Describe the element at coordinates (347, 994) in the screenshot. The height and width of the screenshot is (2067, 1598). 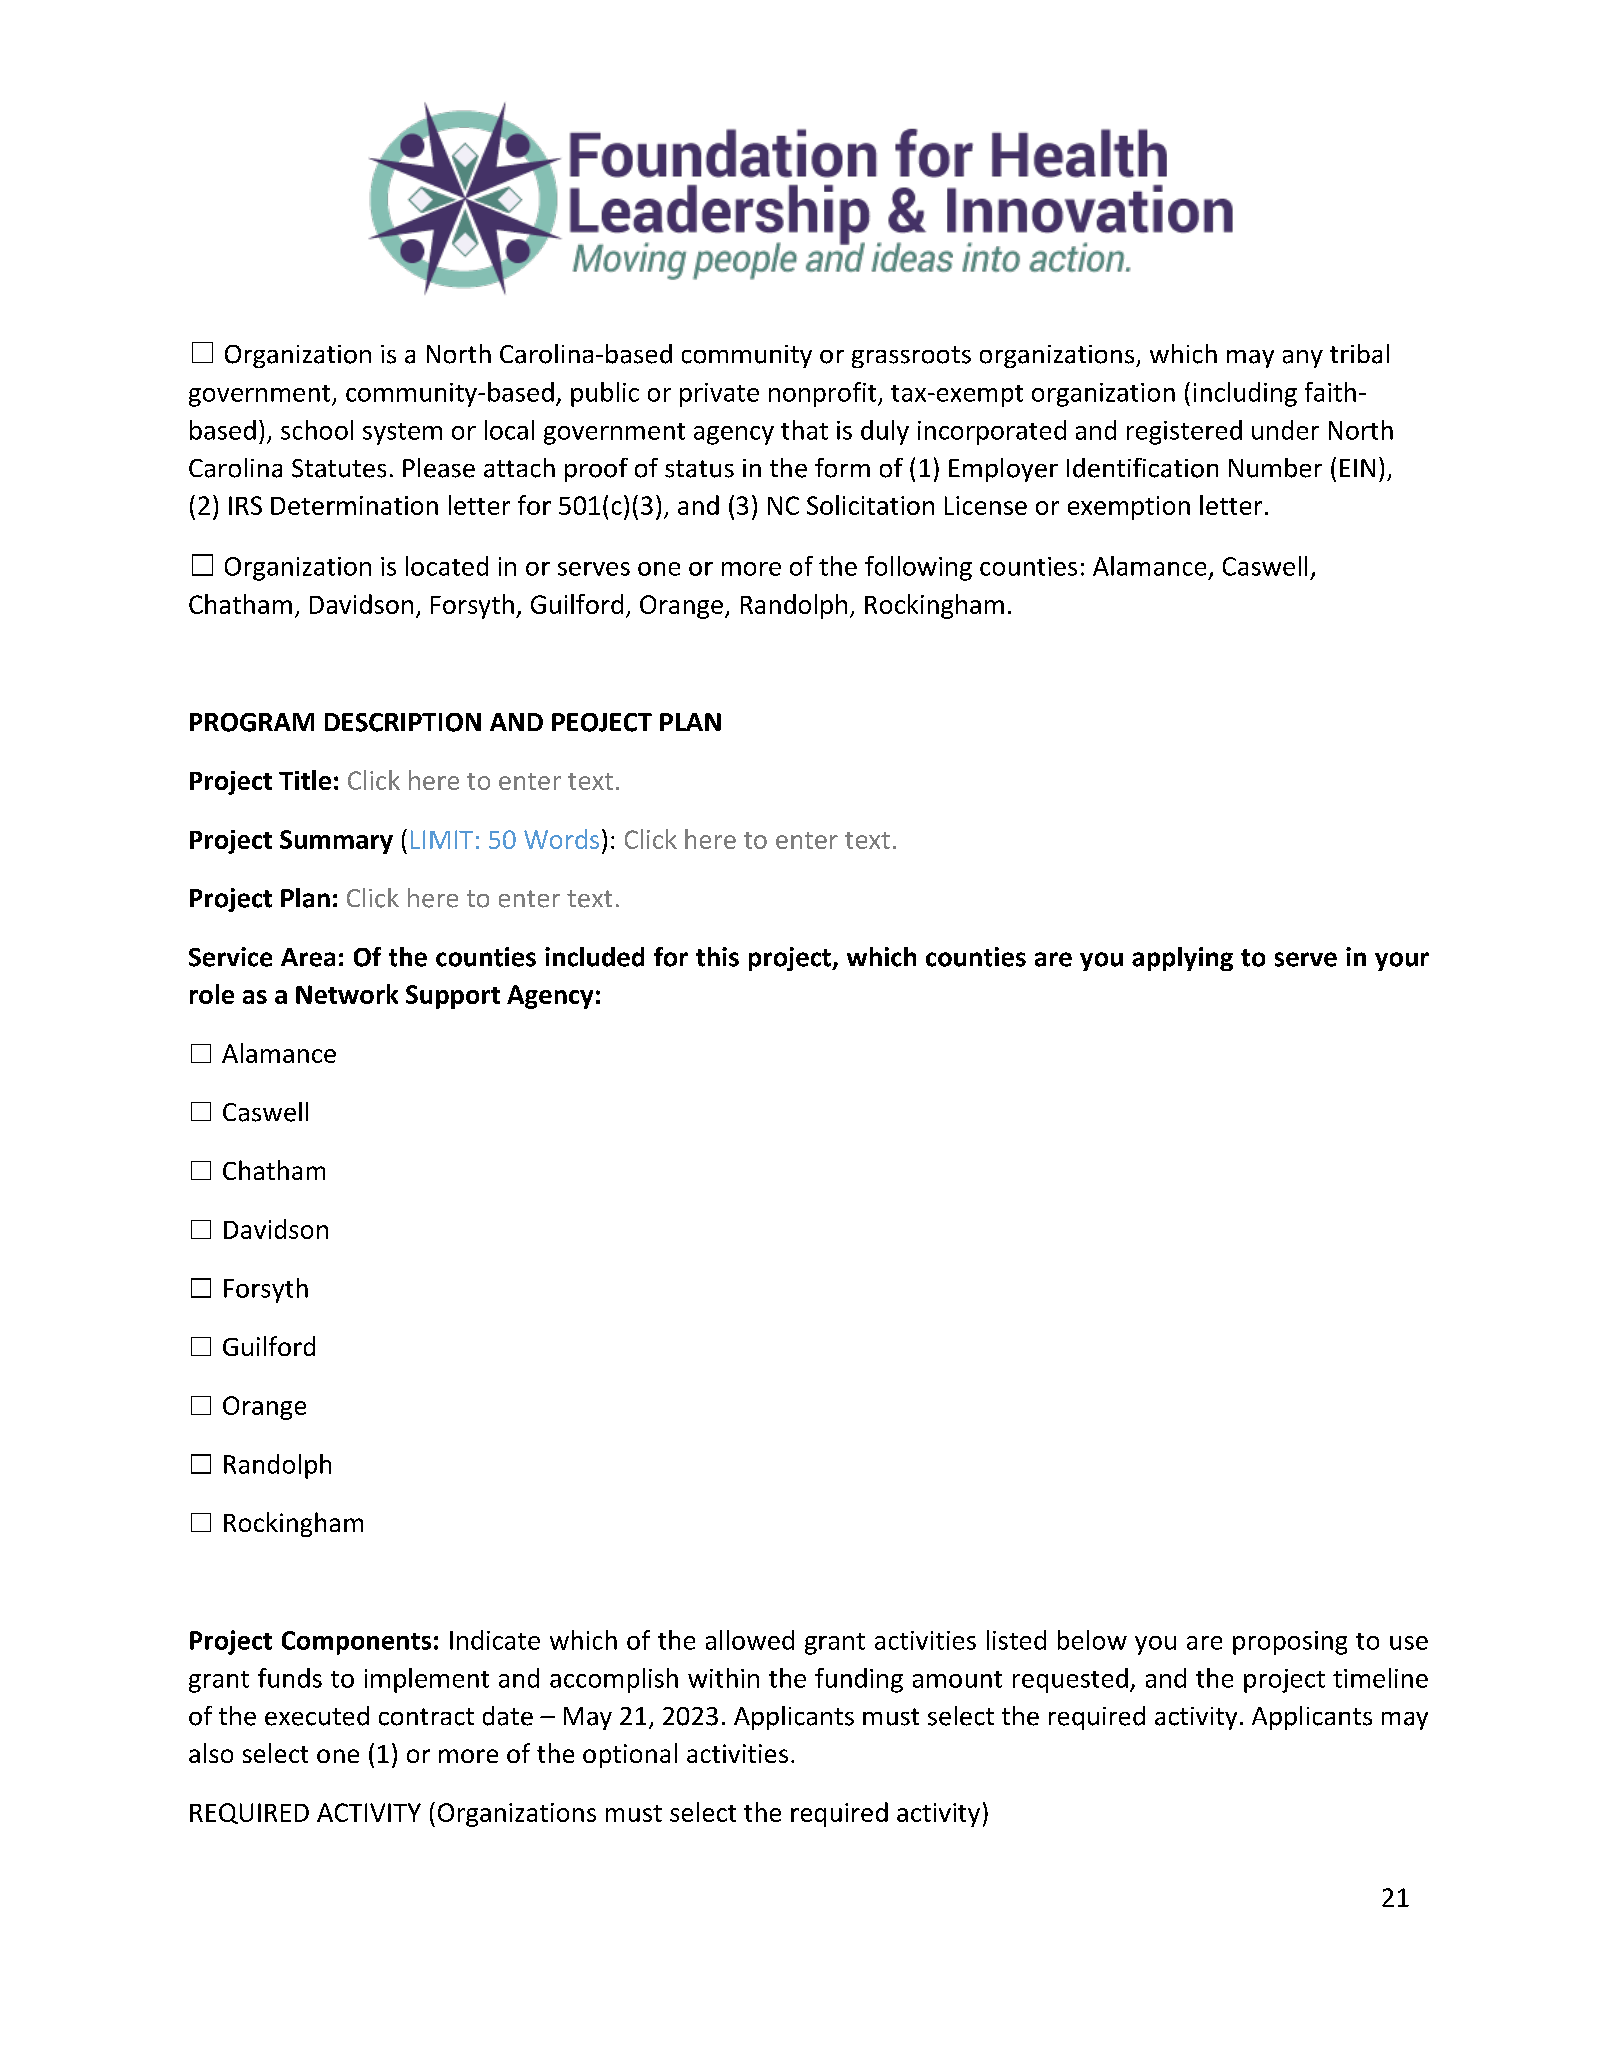
I see `Network` at that location.
